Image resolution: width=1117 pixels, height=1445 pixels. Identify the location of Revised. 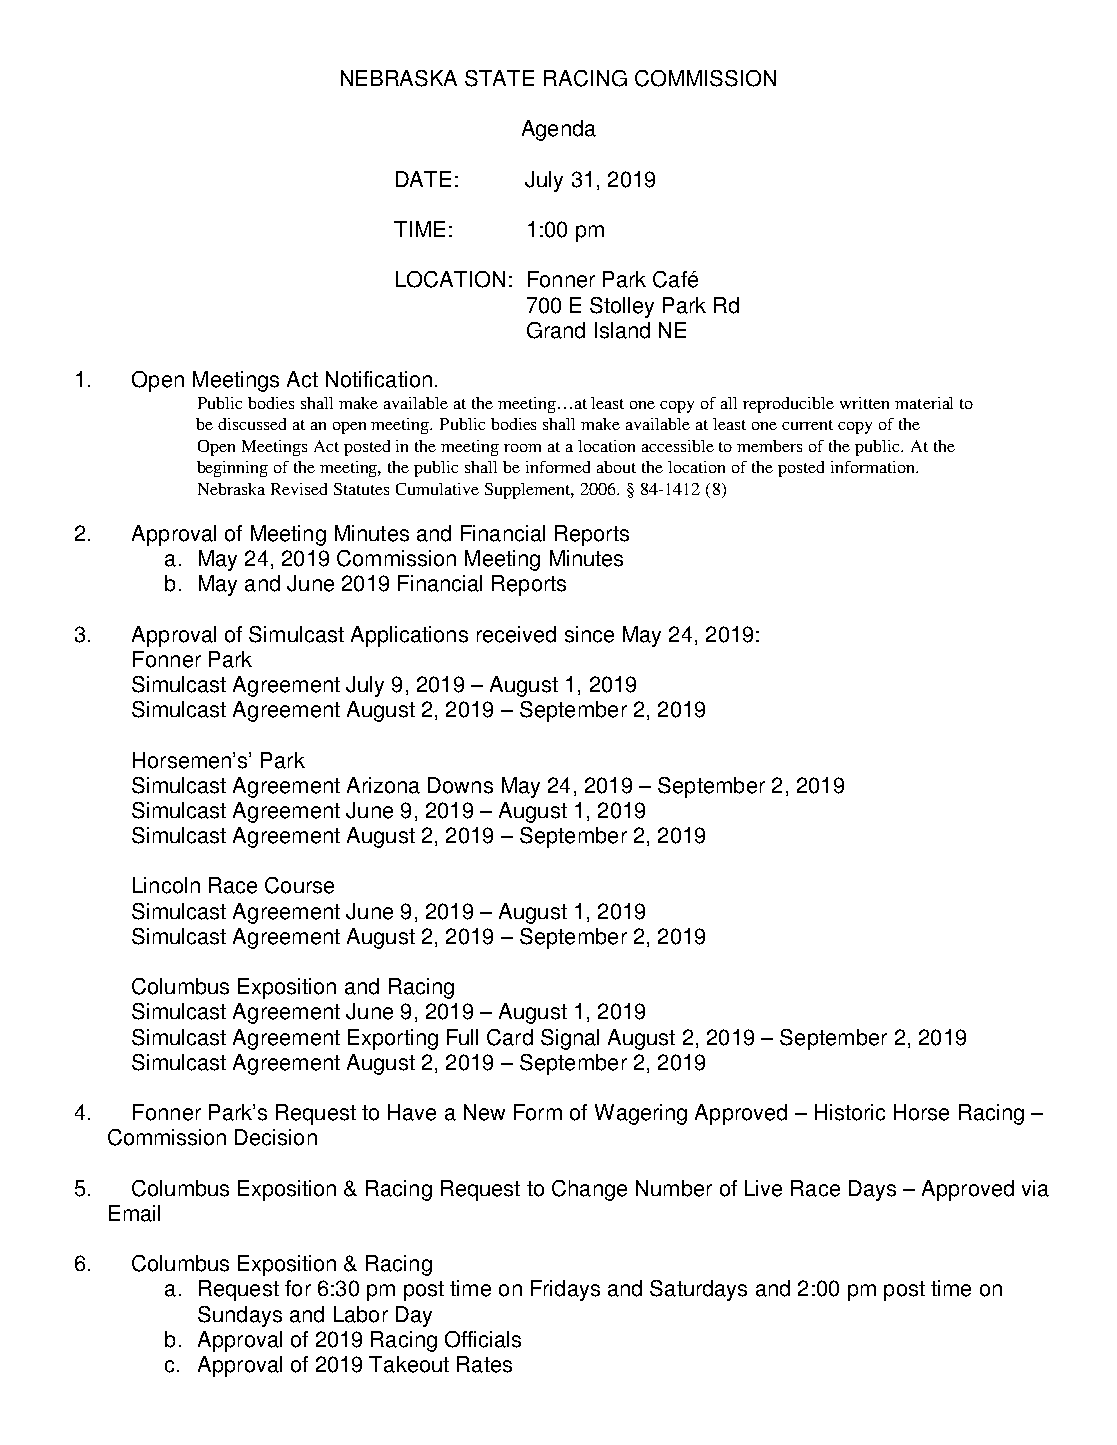
(299, 489).
